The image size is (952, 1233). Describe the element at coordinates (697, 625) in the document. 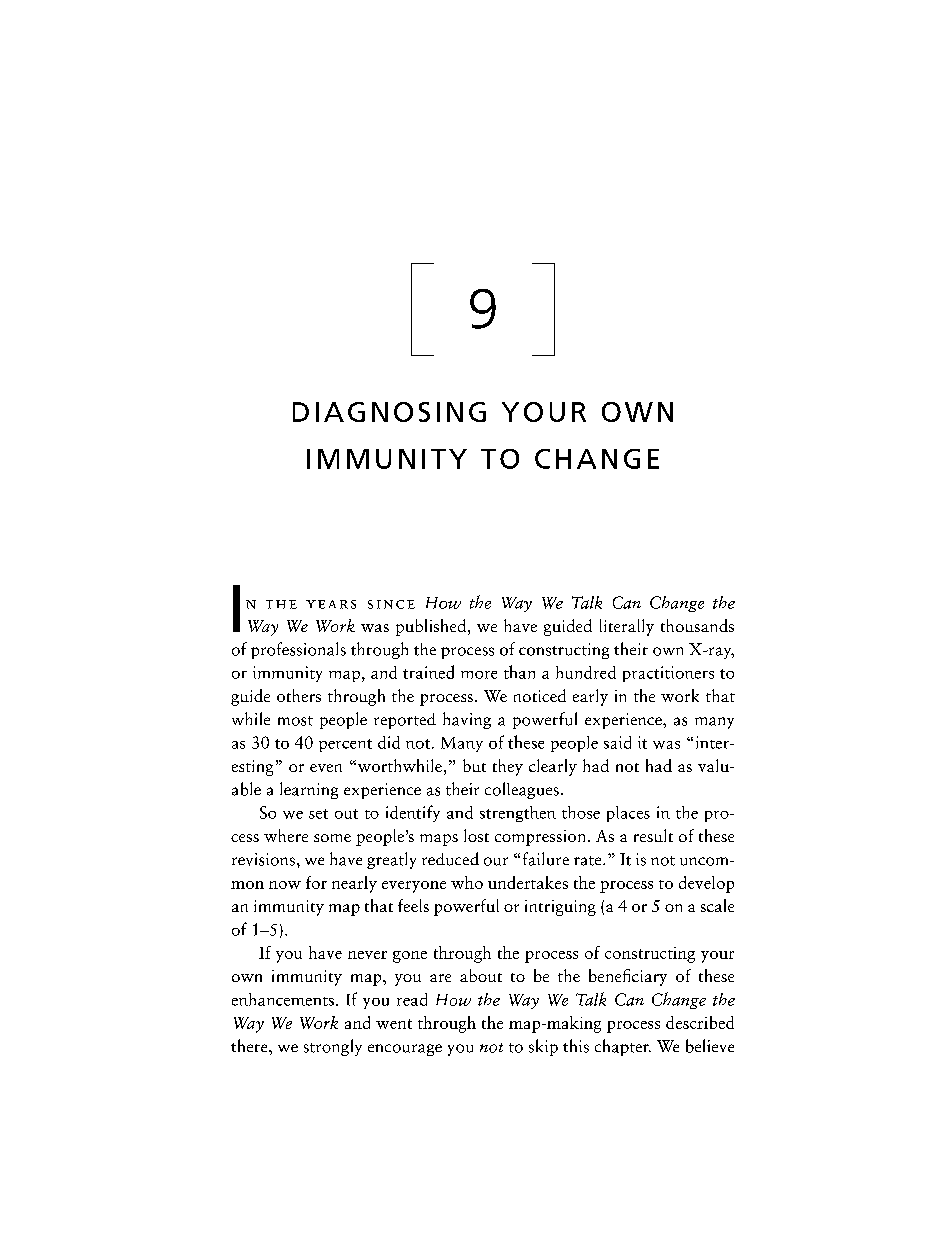

I see `thousands` at that location.
